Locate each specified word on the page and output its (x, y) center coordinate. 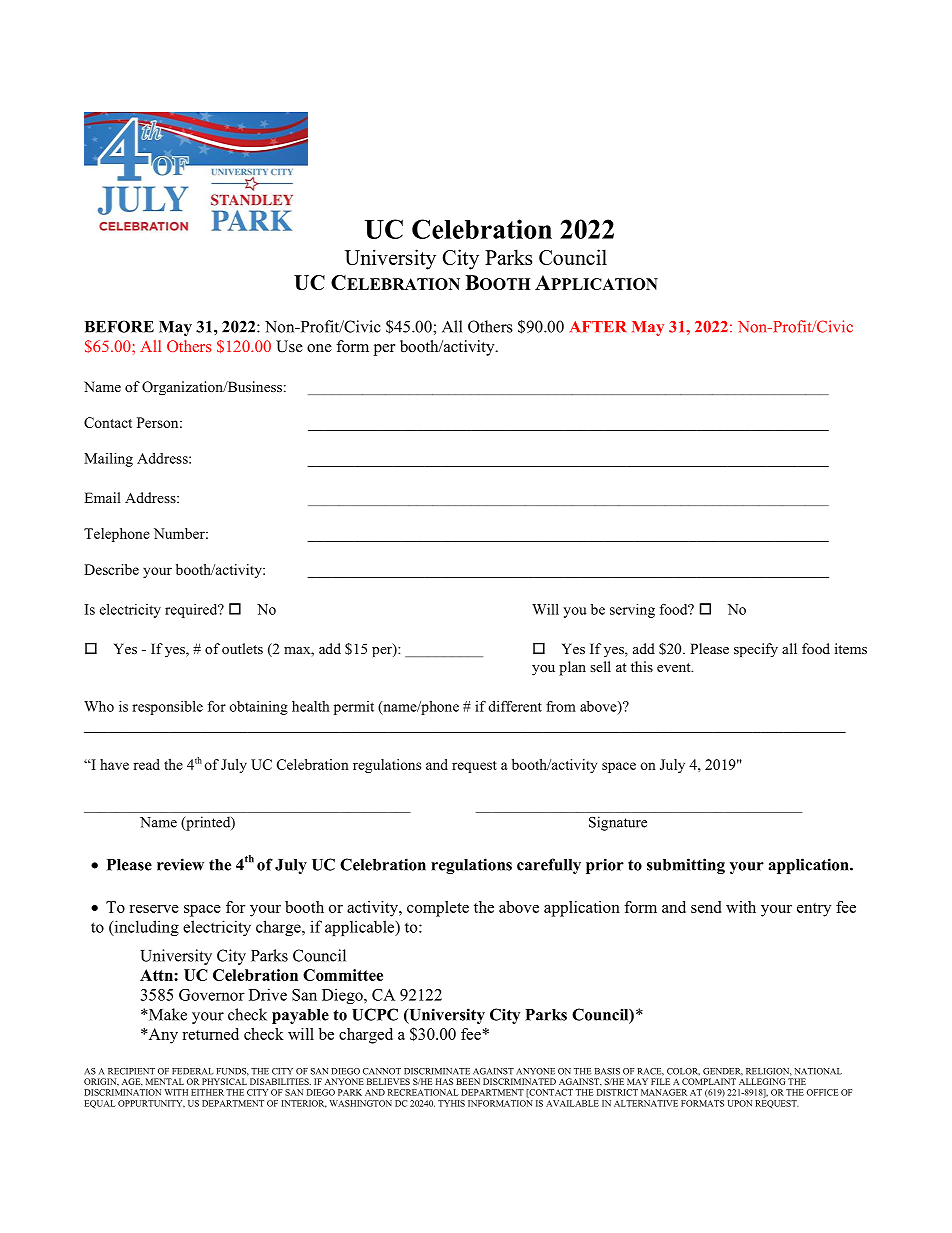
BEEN (468, 1081)
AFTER (598, 326)
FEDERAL (192, 1071)
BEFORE (119, 326)
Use (289, 346)
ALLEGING (762, 1081)
